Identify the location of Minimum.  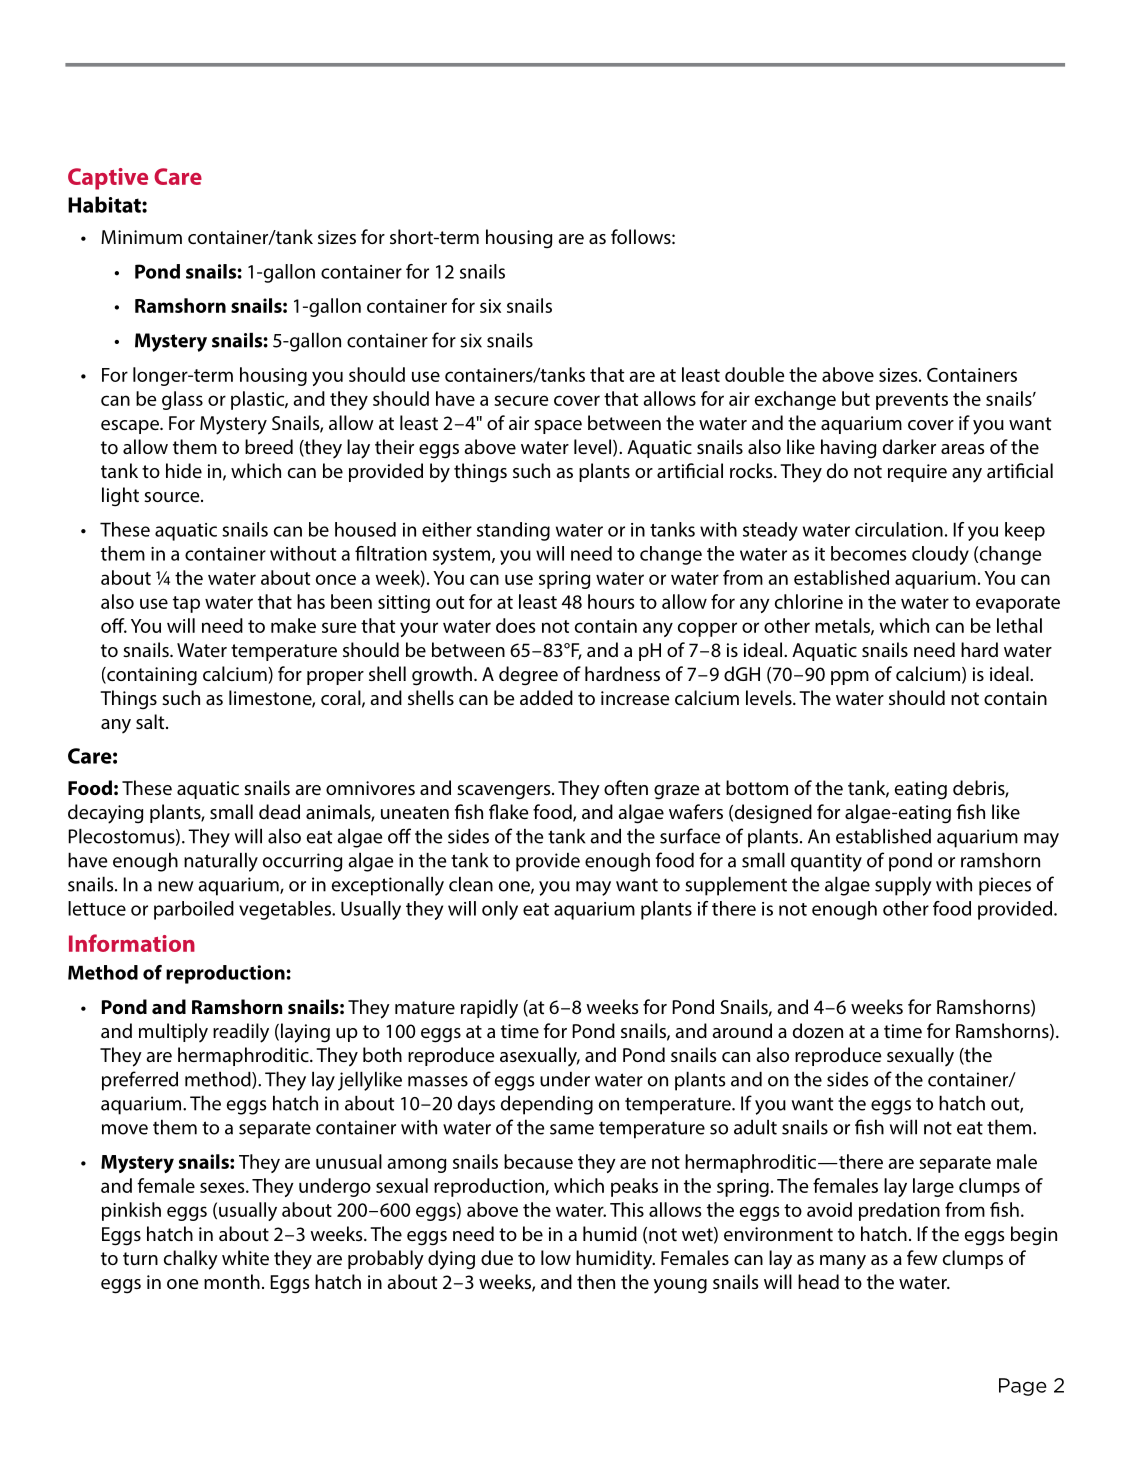
(141, 237).
